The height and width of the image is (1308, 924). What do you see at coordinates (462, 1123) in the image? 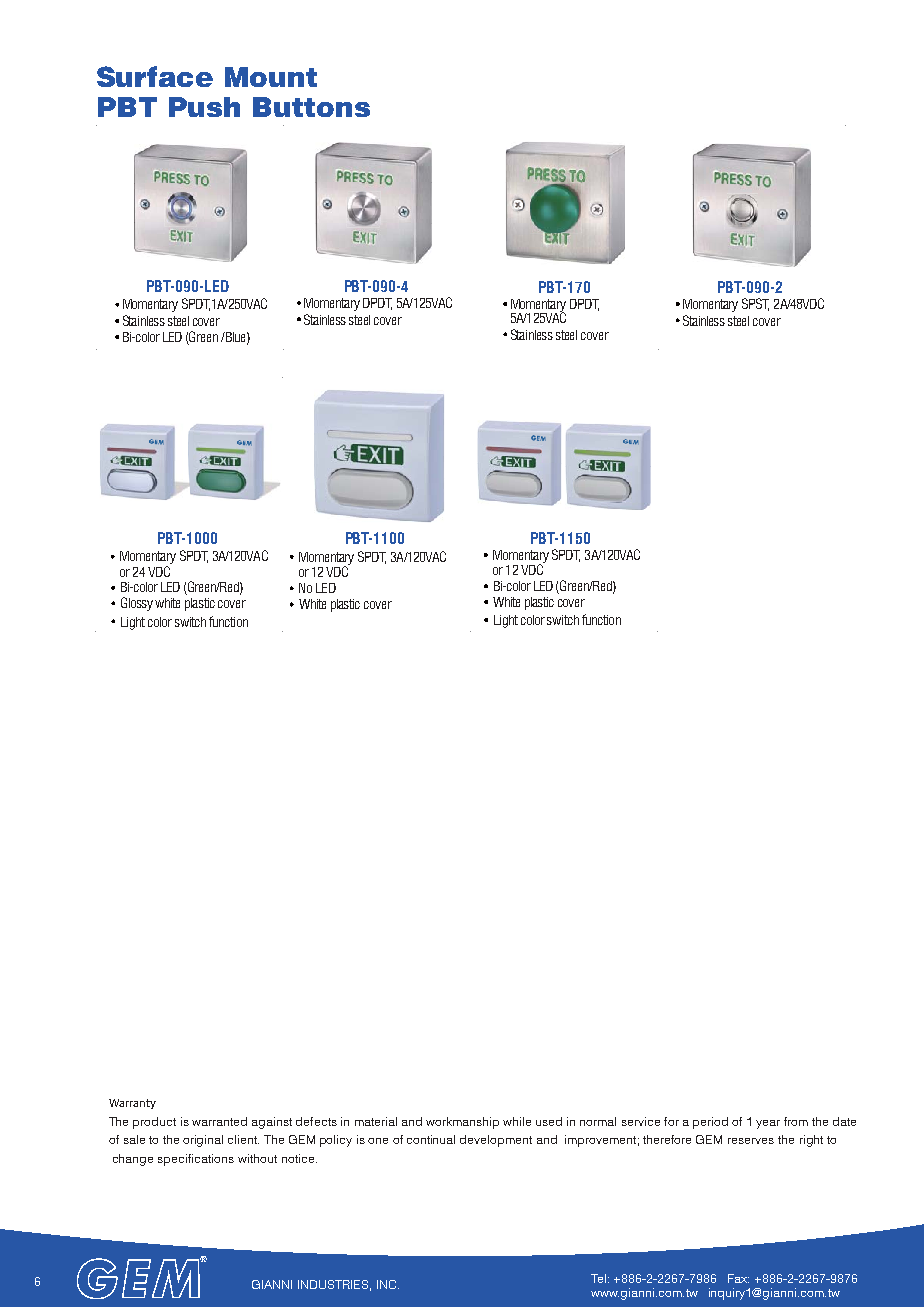
I see `workmanship` at bounding box center [462, 1123].
